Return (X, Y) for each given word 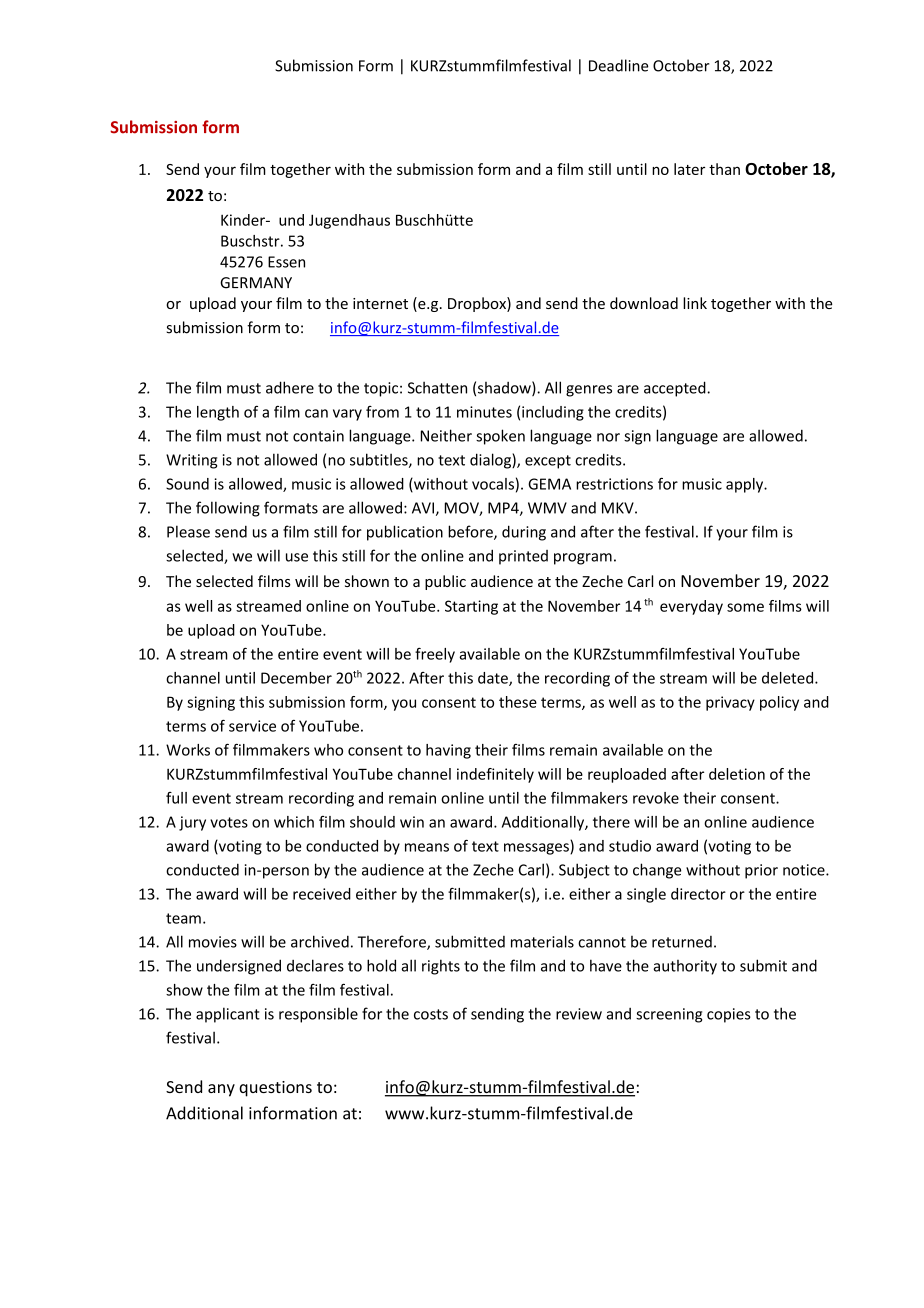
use (297, 557)
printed (523, 557)
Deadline (618, 65)
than (724, 169)
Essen (286, 262)
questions (275, 1089)
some (745, 607)
